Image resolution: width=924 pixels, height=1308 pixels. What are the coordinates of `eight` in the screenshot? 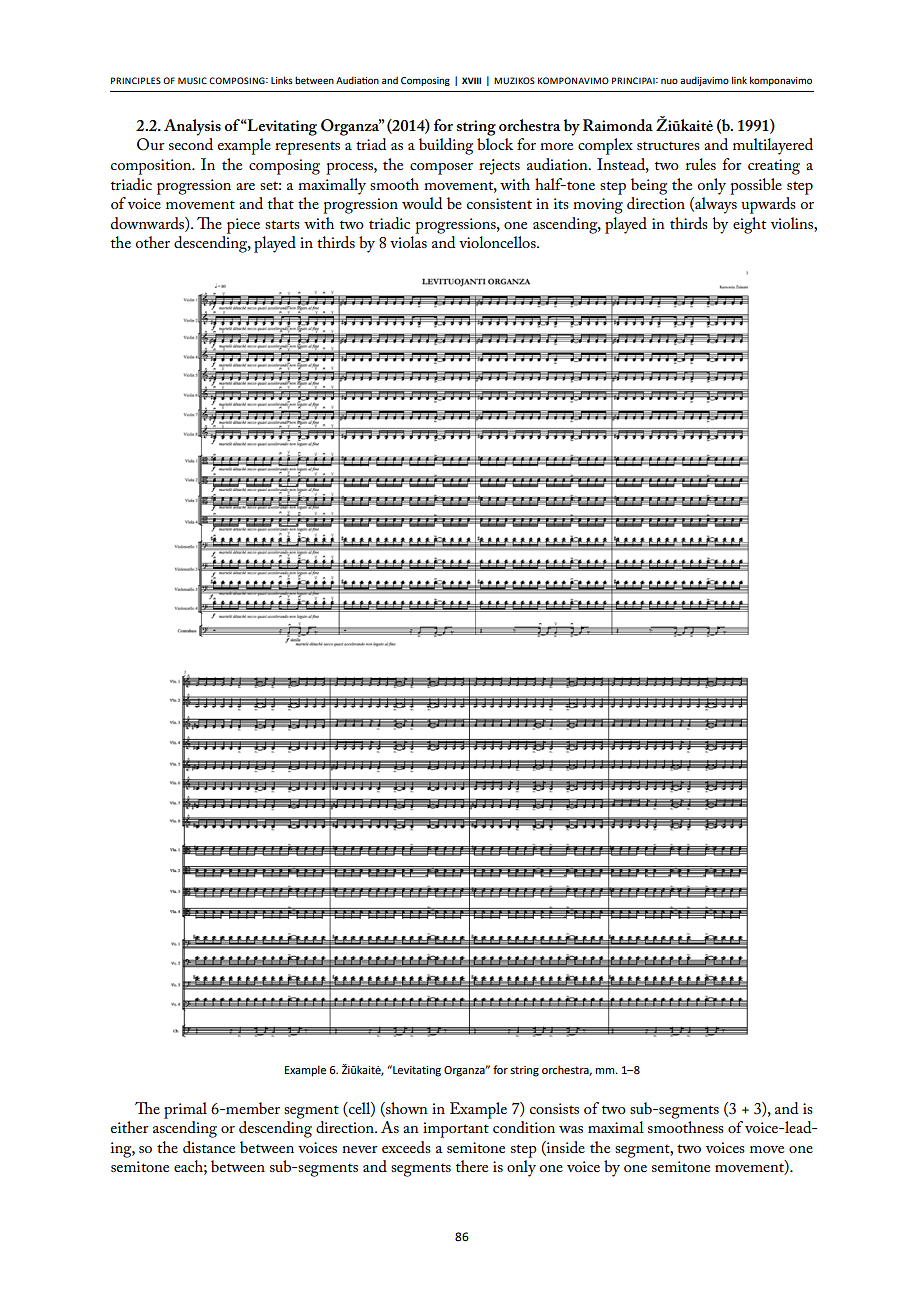 It's located at (749, 225).
